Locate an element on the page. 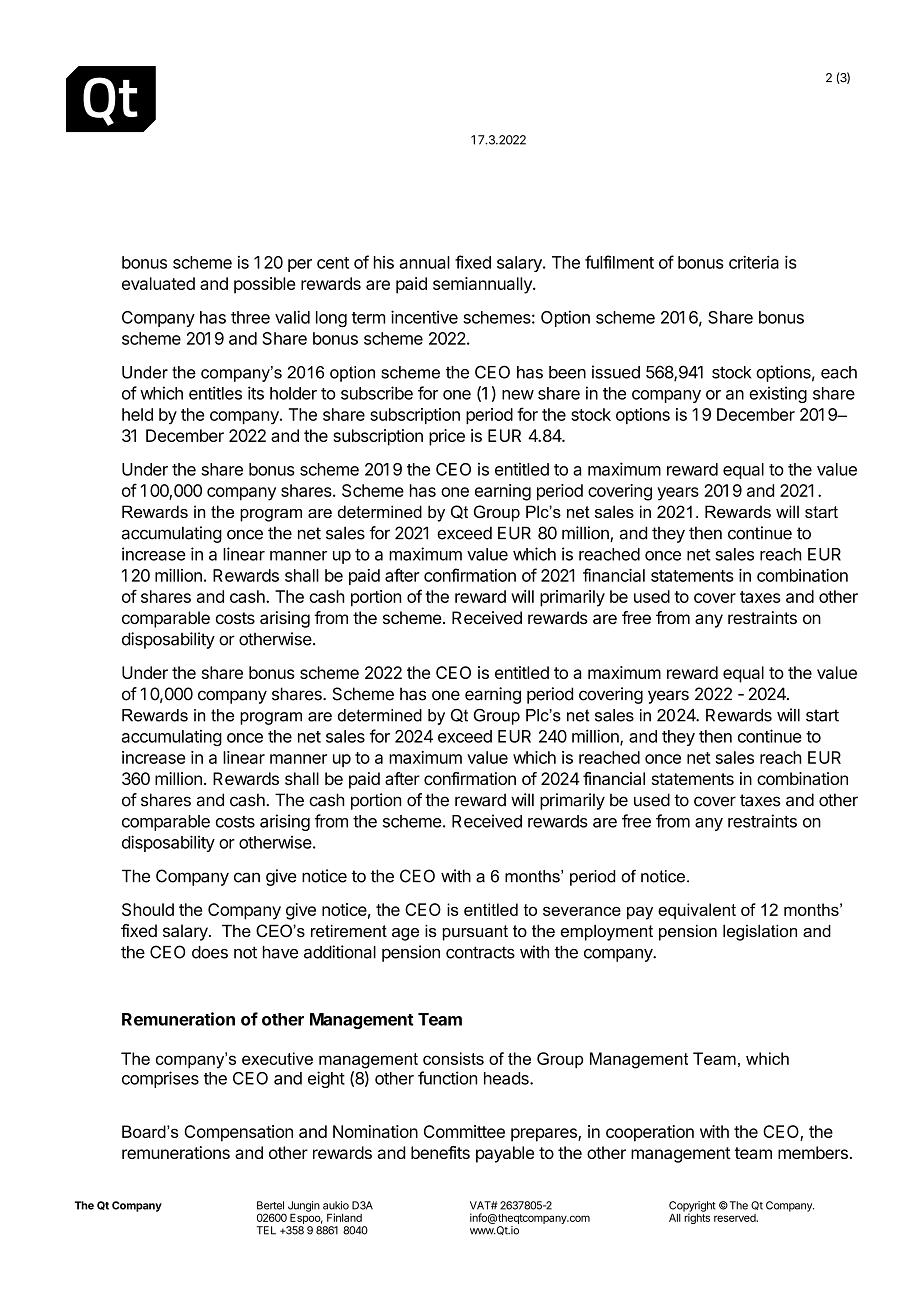 The width and height of the page is (924, 1308). his is located at coordinates (384, 262).
